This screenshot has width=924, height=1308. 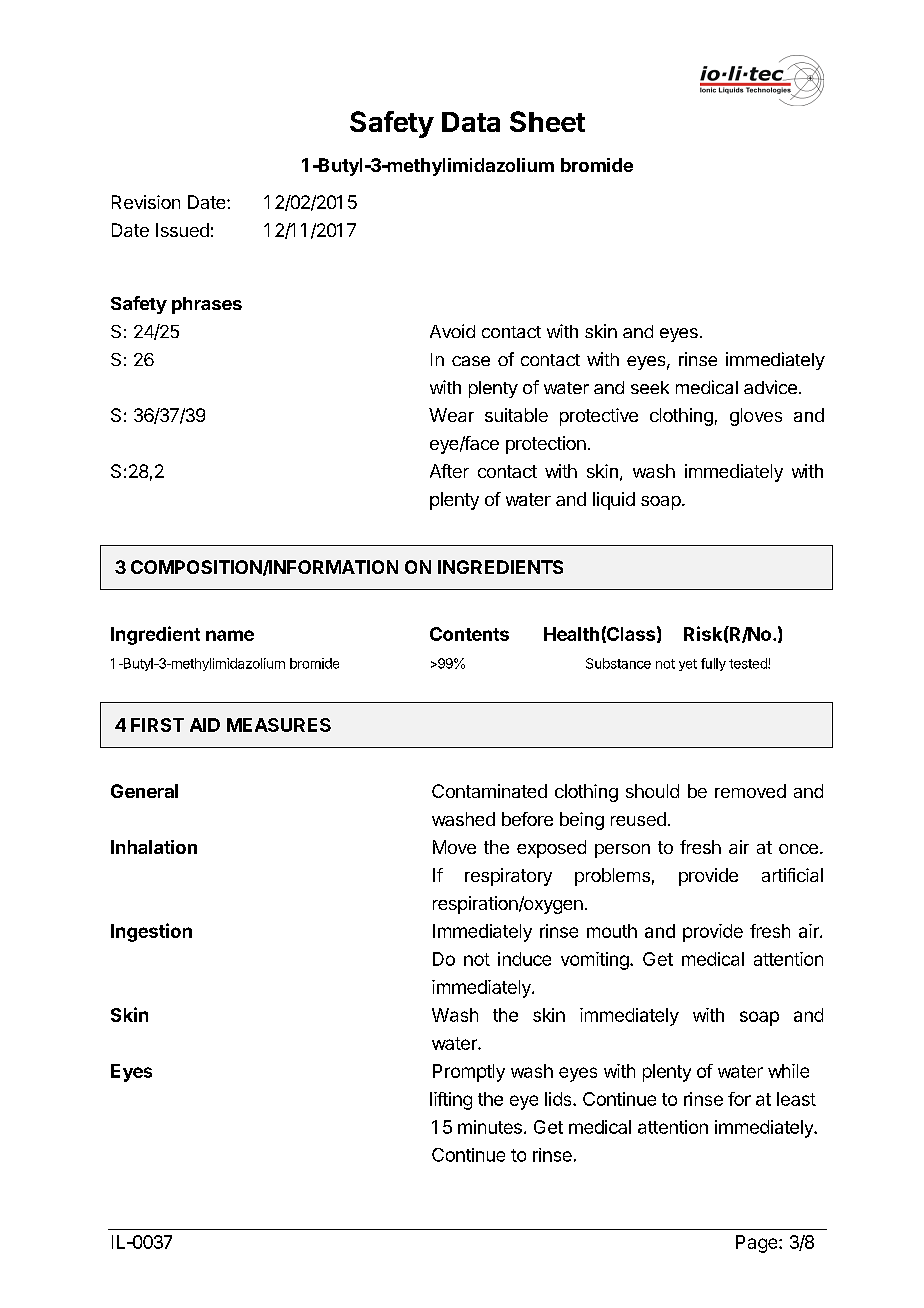 What do you see at coordinates (151, 932) in the screenshot?
I see `Ingestion` at bounding box center [151, 932].
